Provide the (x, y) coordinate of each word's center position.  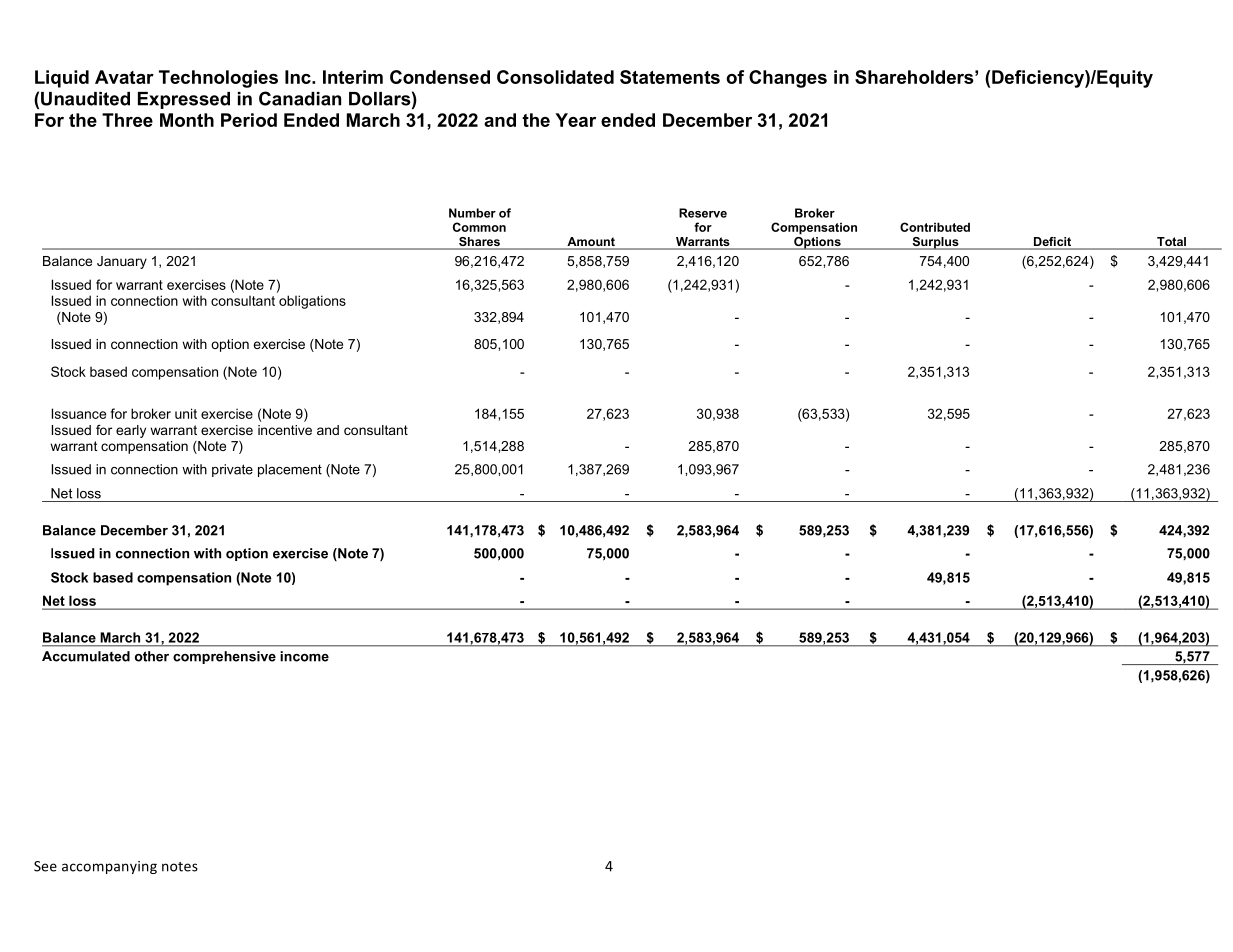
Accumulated (86, 656)
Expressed (184, 100)
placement (290, 470)
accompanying (109, 867)
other (152, 656)
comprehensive (224, 657)
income (304, 656)
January (122, 262)
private (232, 470)
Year (575, 120)
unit (186, 413)
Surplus (935, 243)
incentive (285, 430)
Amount (591, 243)
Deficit (1053, 243)
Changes (788, 79)
